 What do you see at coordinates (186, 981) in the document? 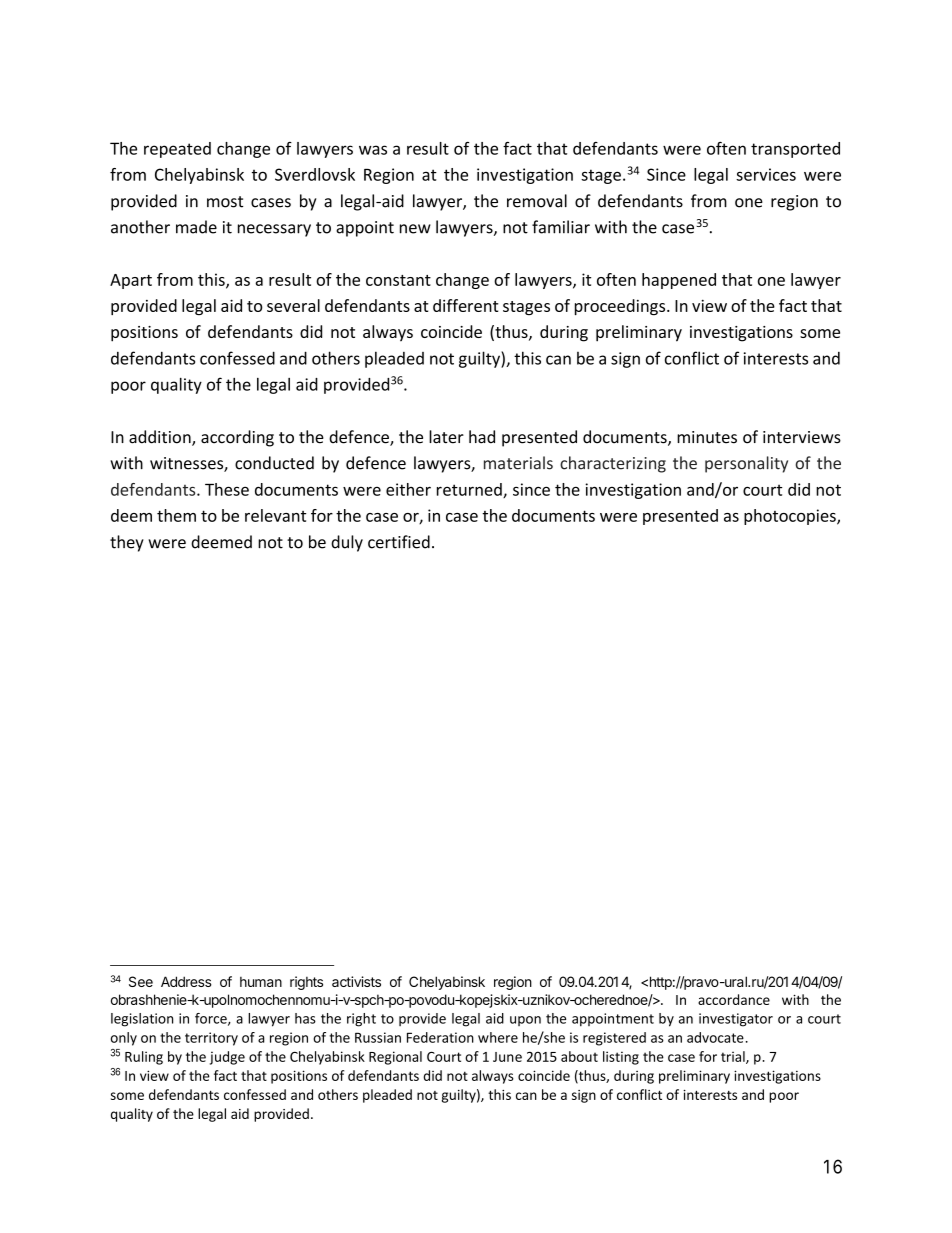
I see `Address` at bounding box center [186, 981].
